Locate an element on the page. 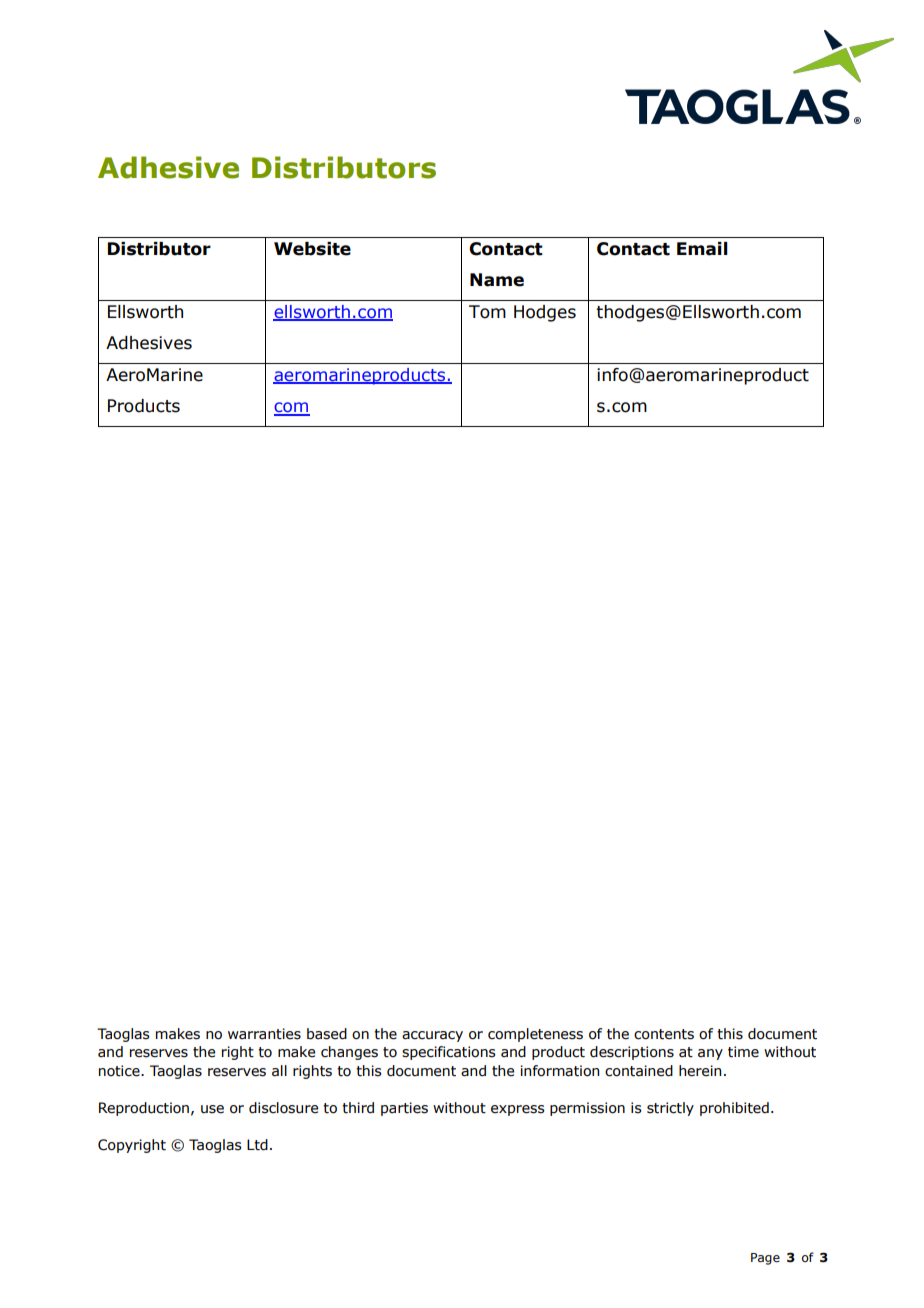  any is located at coordinates (710, 1054).
